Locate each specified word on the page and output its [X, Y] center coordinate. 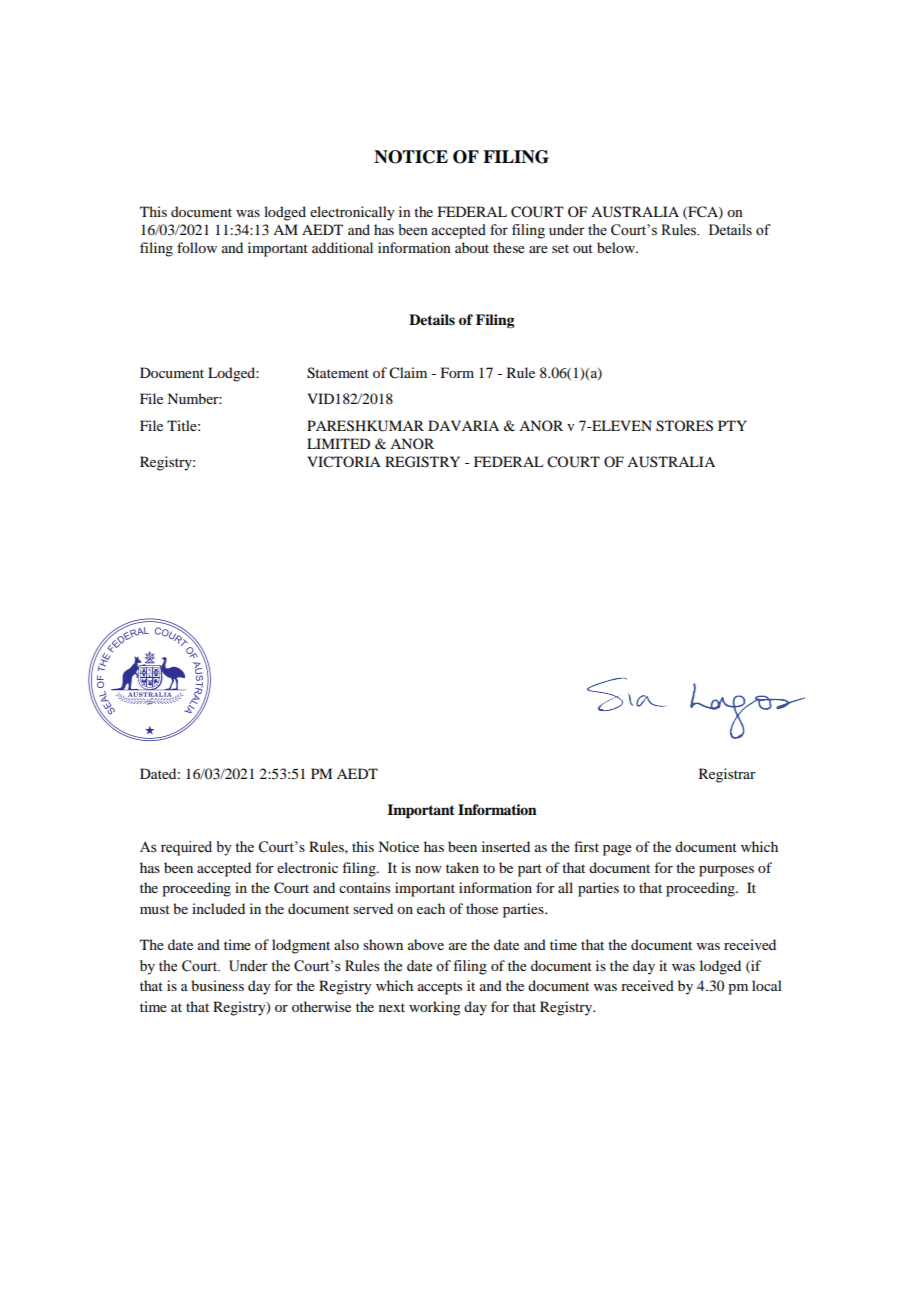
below [617, 247]
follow [197, 247]
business [217, 985]
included [218, 908]
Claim [408, 373]
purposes [726, 871]
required [186, 848]
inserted [506, 846]
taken [462, 867]
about [472, 247]
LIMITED [338, 443]
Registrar [727, 775]
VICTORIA [344, 462]
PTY [732, 425]
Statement [338, 373]
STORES [684, 426]
